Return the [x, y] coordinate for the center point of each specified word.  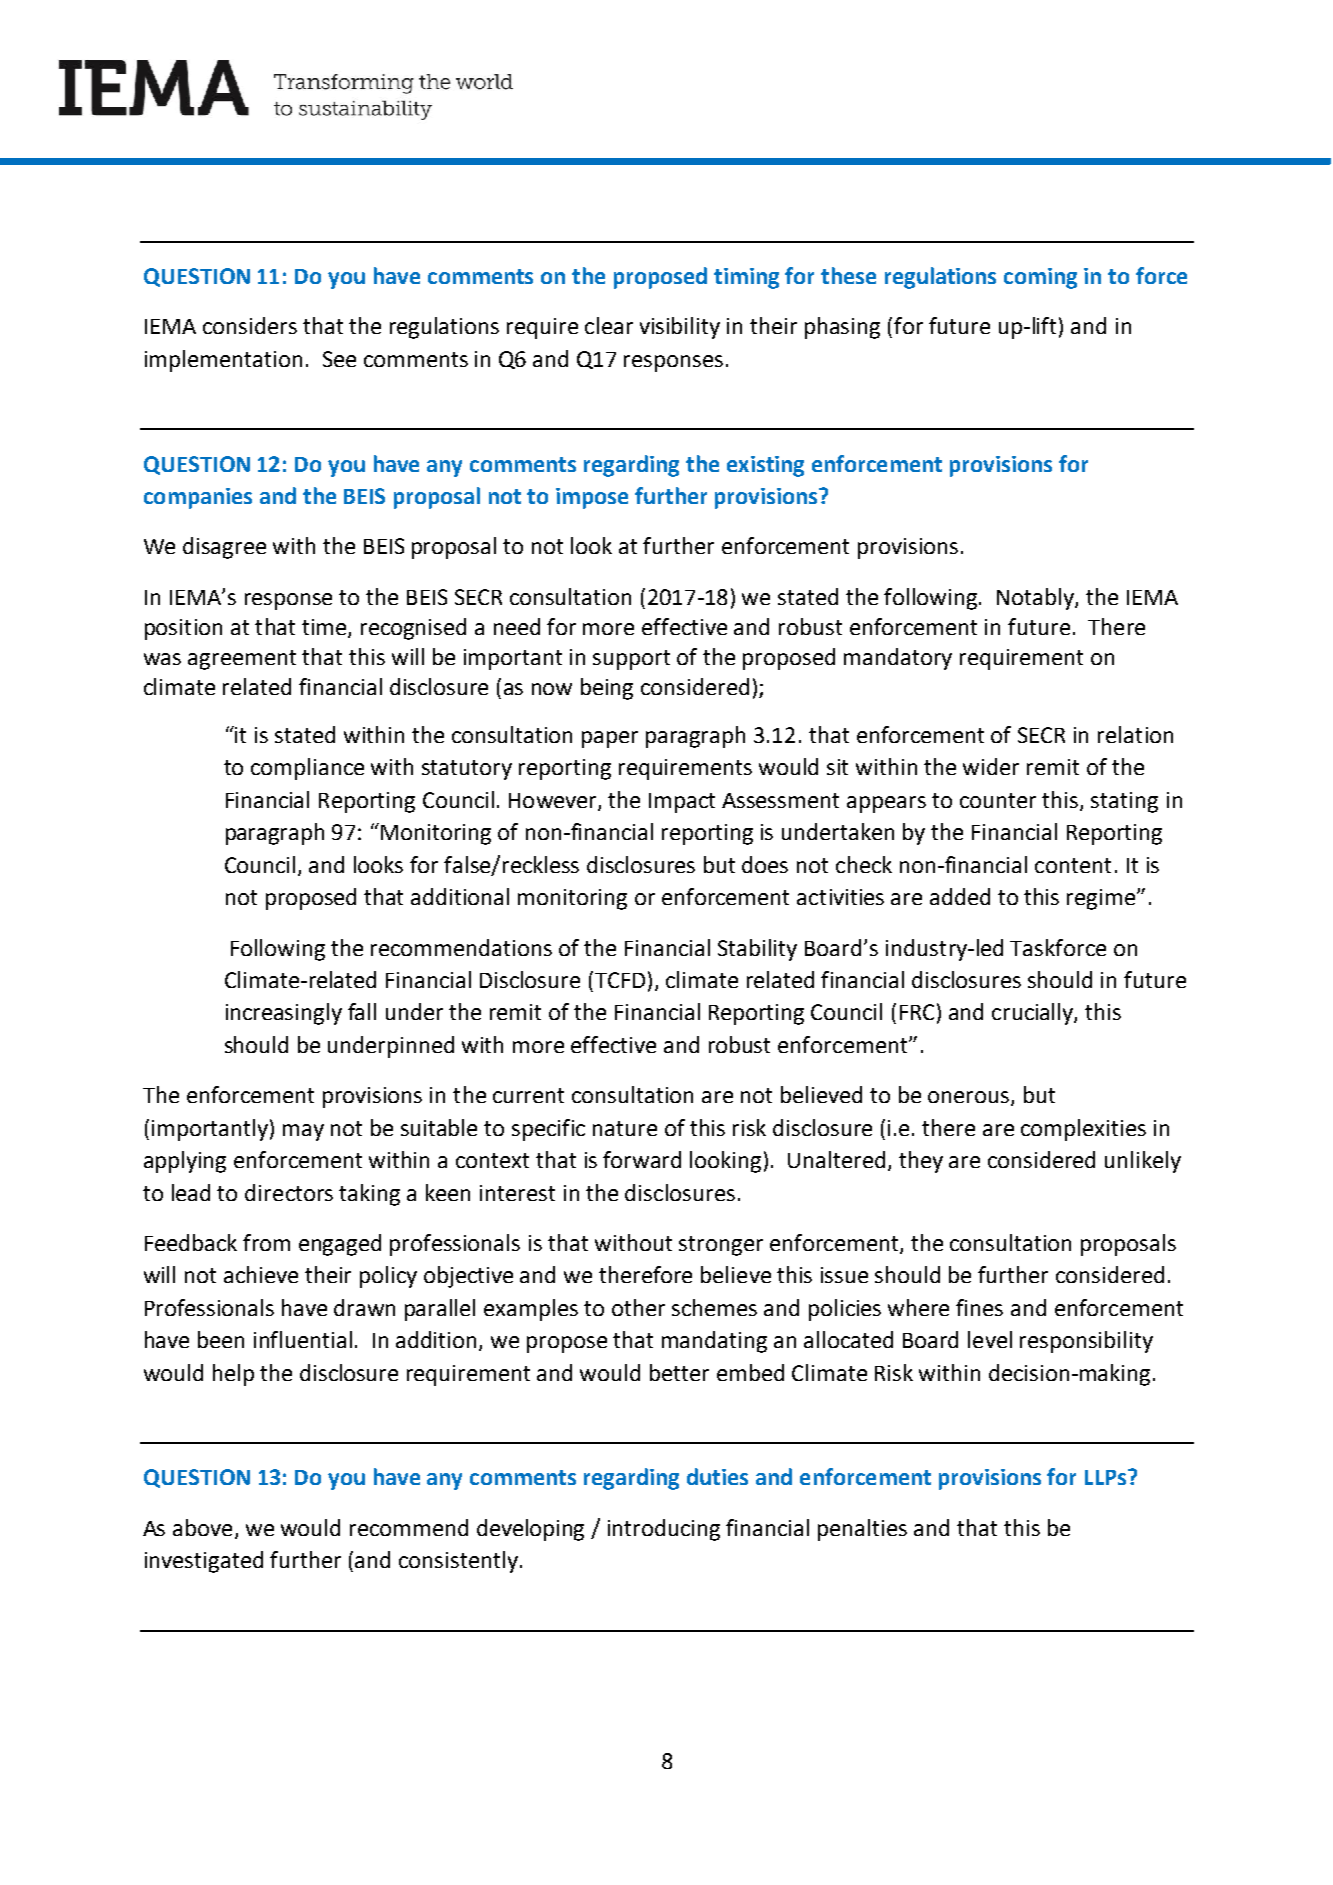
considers [250, 325]
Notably [1036, 599]
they [921, 1162]
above [202, 1527]
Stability [757, 950]
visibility [680, 328]
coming [1040, 278]
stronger [721, 1246]
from [266, 1242]
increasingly [284, 1014]
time [325, 628]
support [631, 660]
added [960, 896]
